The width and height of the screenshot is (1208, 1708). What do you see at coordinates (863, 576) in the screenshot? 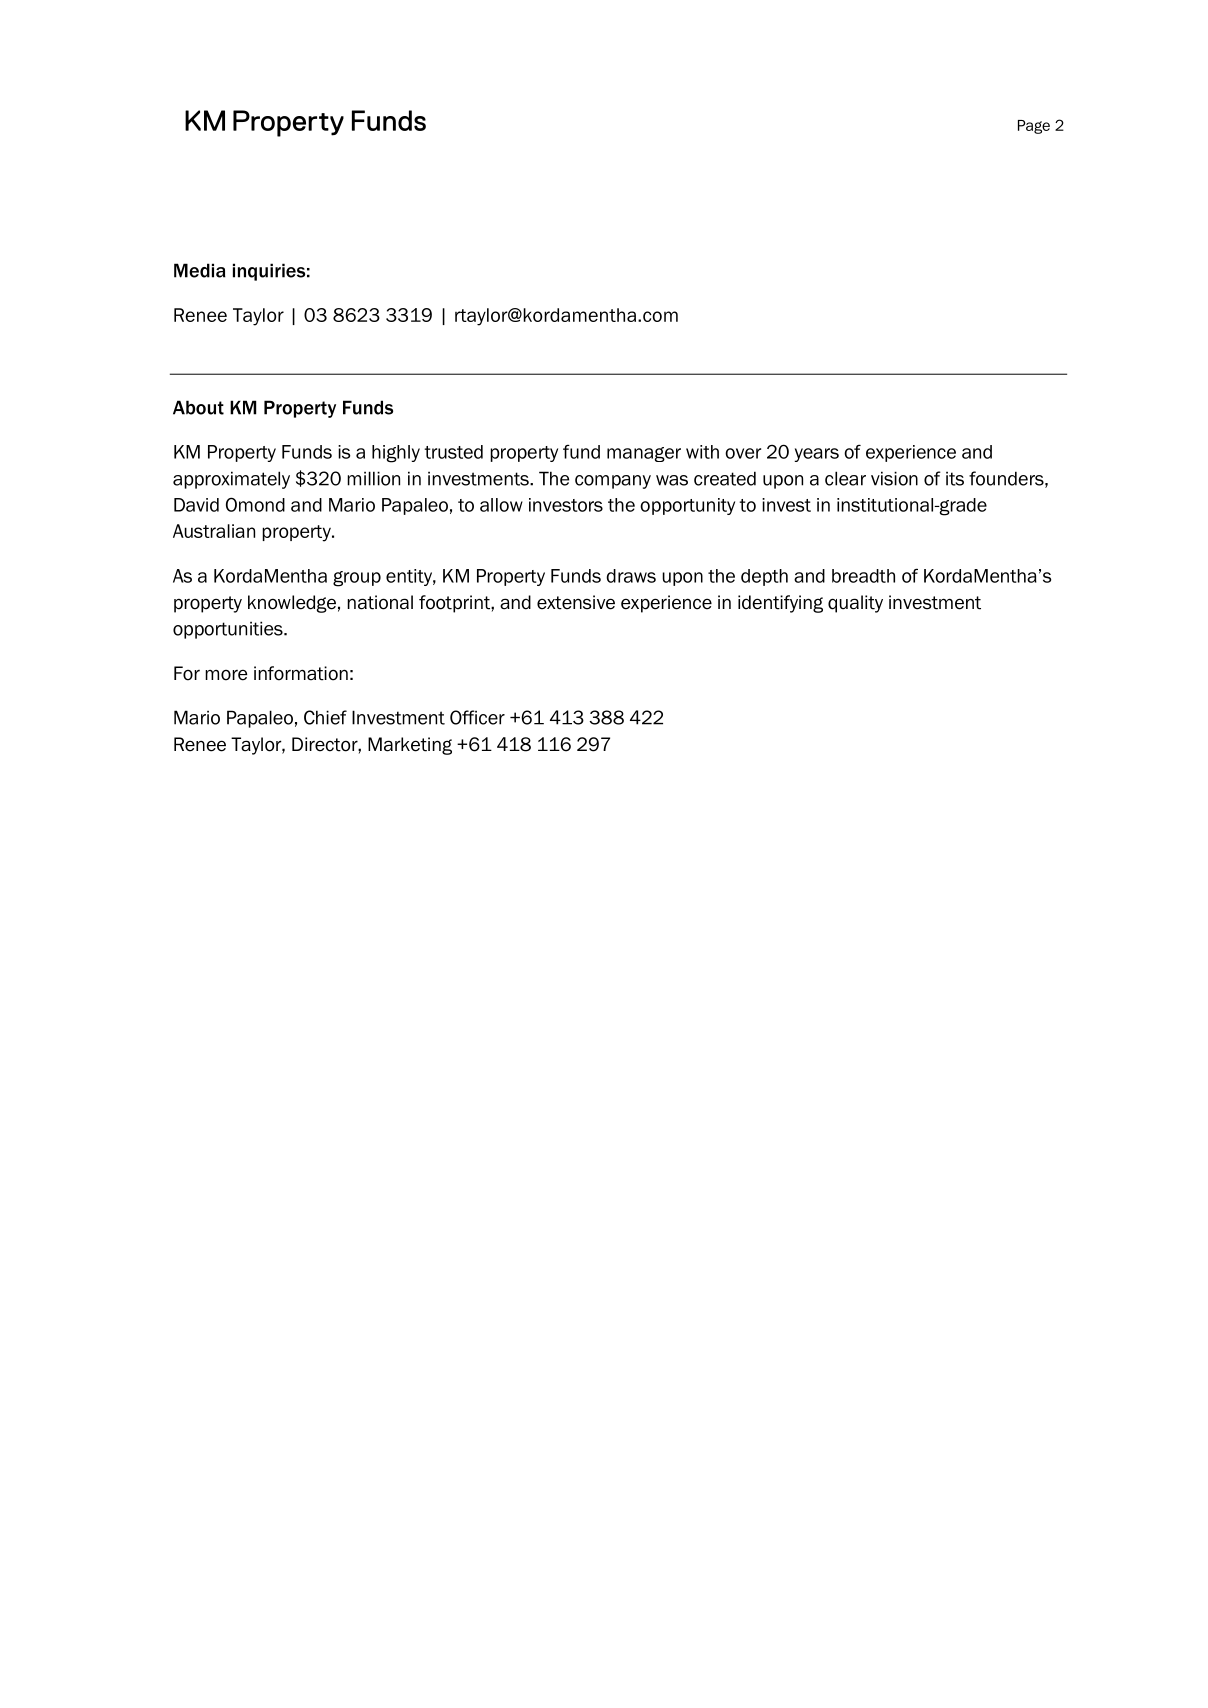
I see `breadth` at bounding box center [863, 576].
